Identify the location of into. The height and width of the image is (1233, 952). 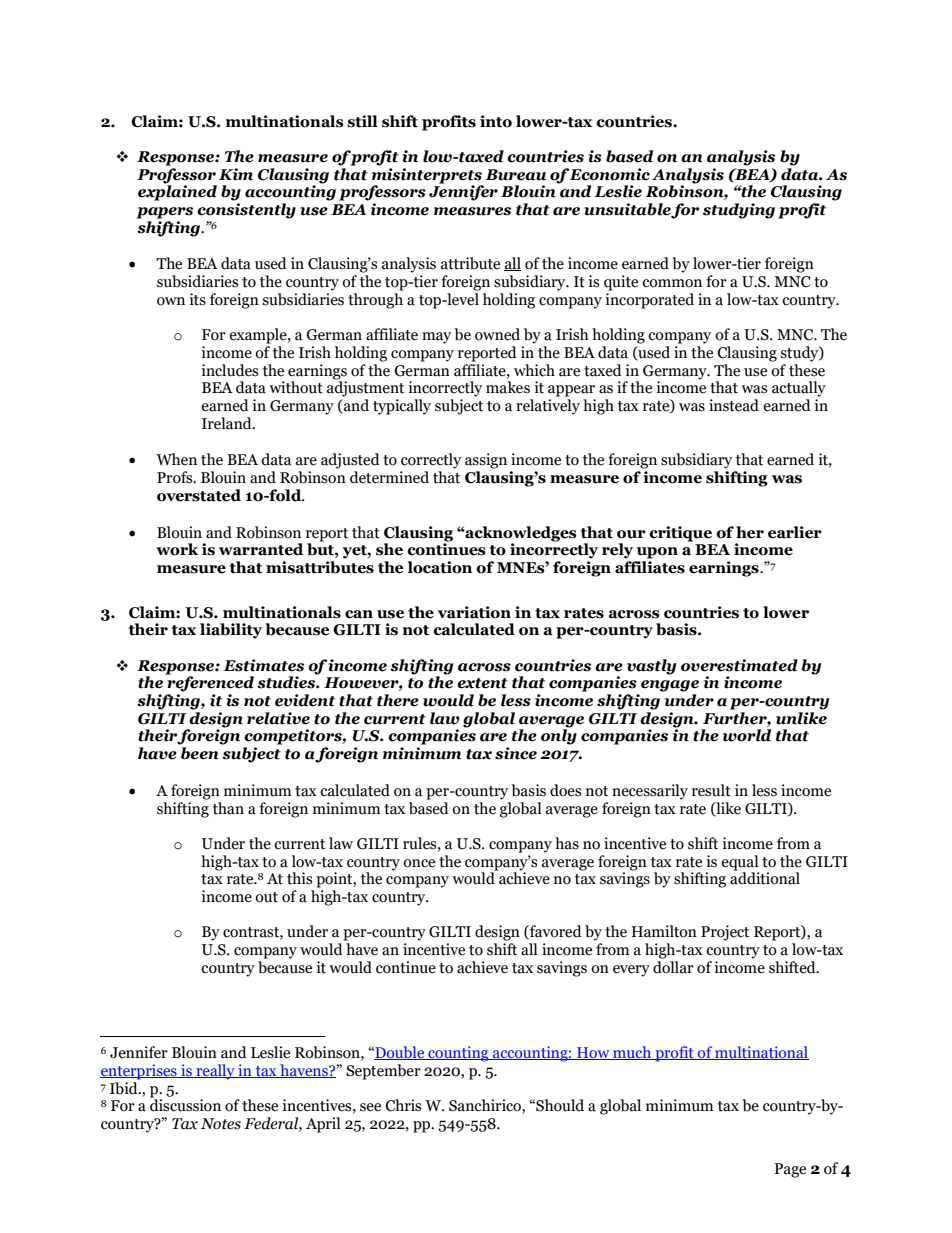
(496, 121).
